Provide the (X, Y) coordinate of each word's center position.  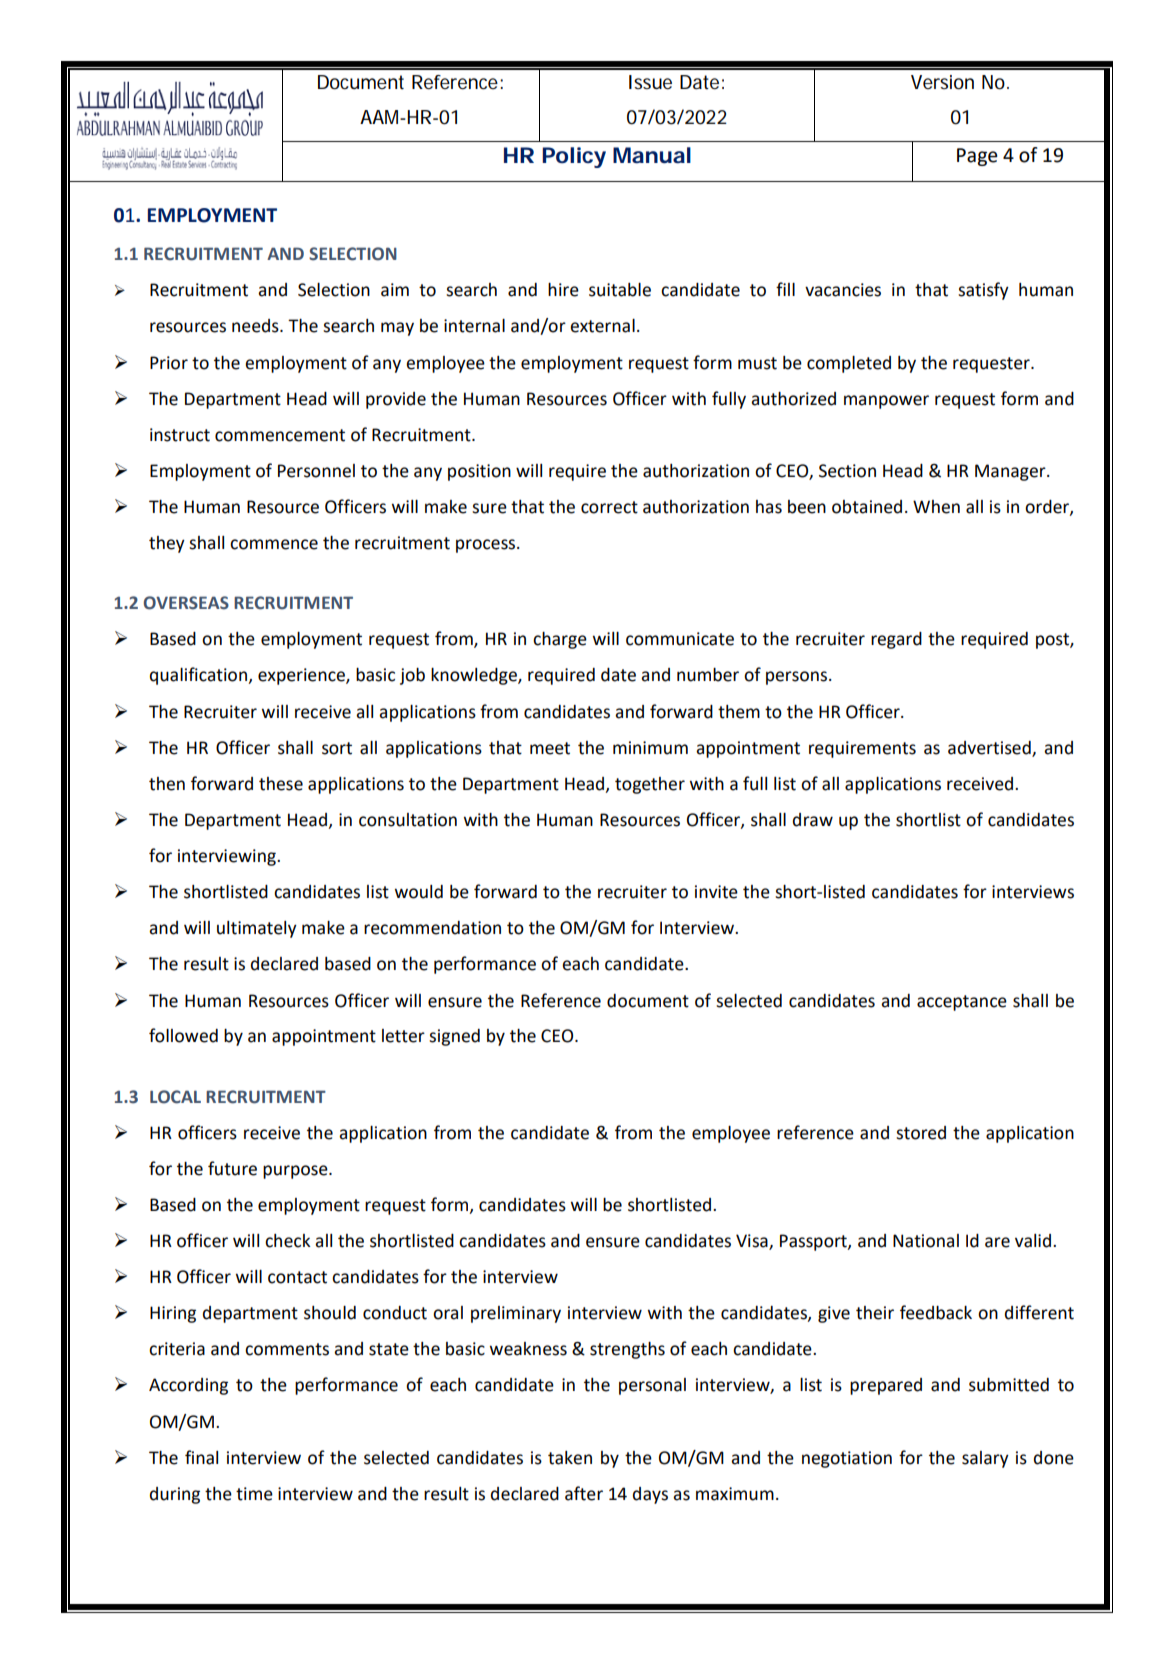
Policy (574, 157)
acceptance (962, 1003)
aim (395, 290)
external (602, 326)
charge (560, 640)
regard (896, 640)
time (254, 1494)
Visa (753, 1242)
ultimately (257, 929)
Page (977, 157)
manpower (886, 402)
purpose (296, 1172)
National (926, 1241)
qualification (199, 676)
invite (716, 892)
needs (256, 326)
